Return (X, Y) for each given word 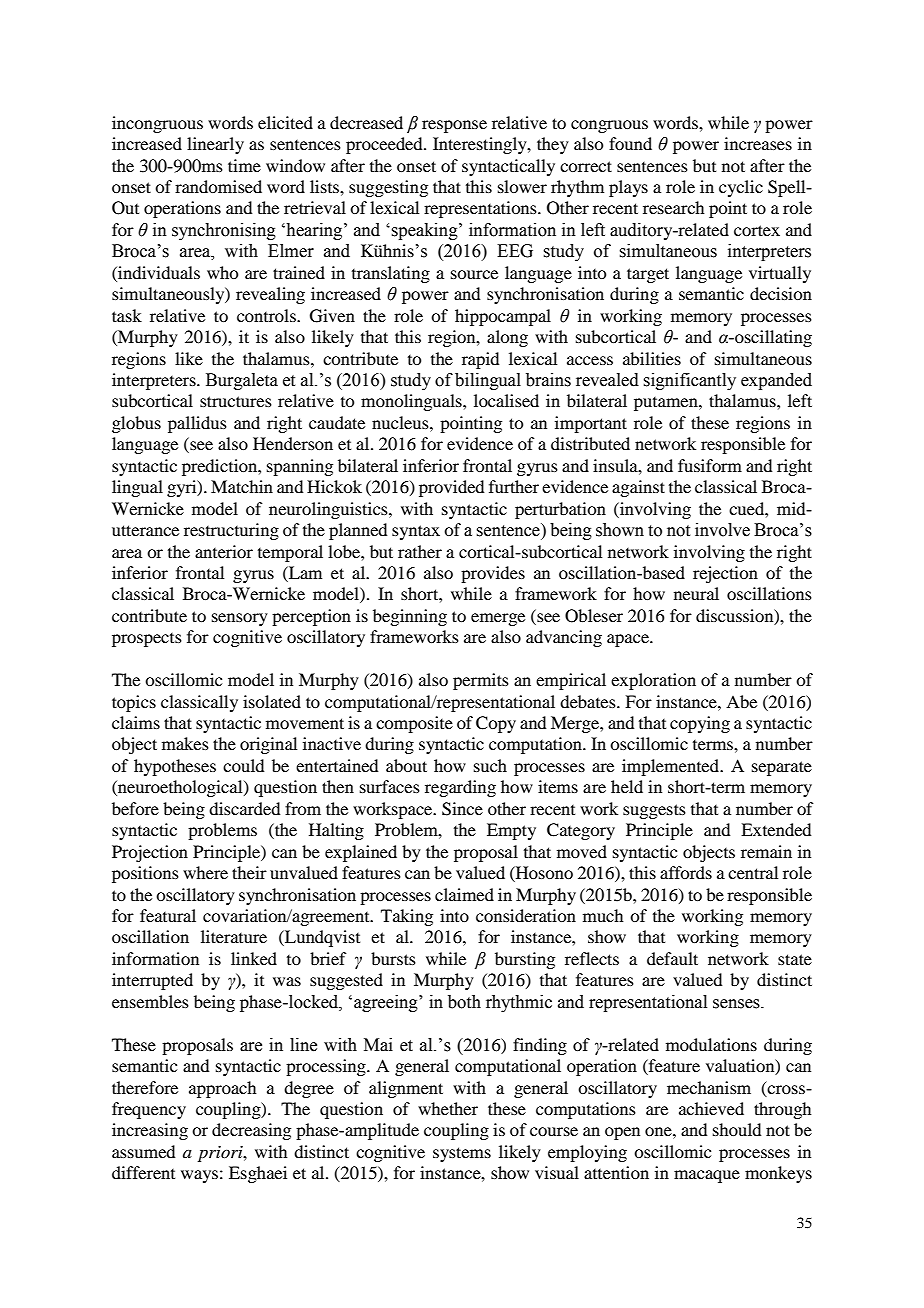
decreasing (251, 1131)
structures (236, 401)
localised (506, 400)
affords (686, 872)
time (244, 165)
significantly (689, 381)
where (205, 872)
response (454, 126)
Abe (741, 701)
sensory (240, 619)
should (737, 1129)
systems (462, 1154)
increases (758, 143)
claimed (464, 894)
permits (481, 681)
